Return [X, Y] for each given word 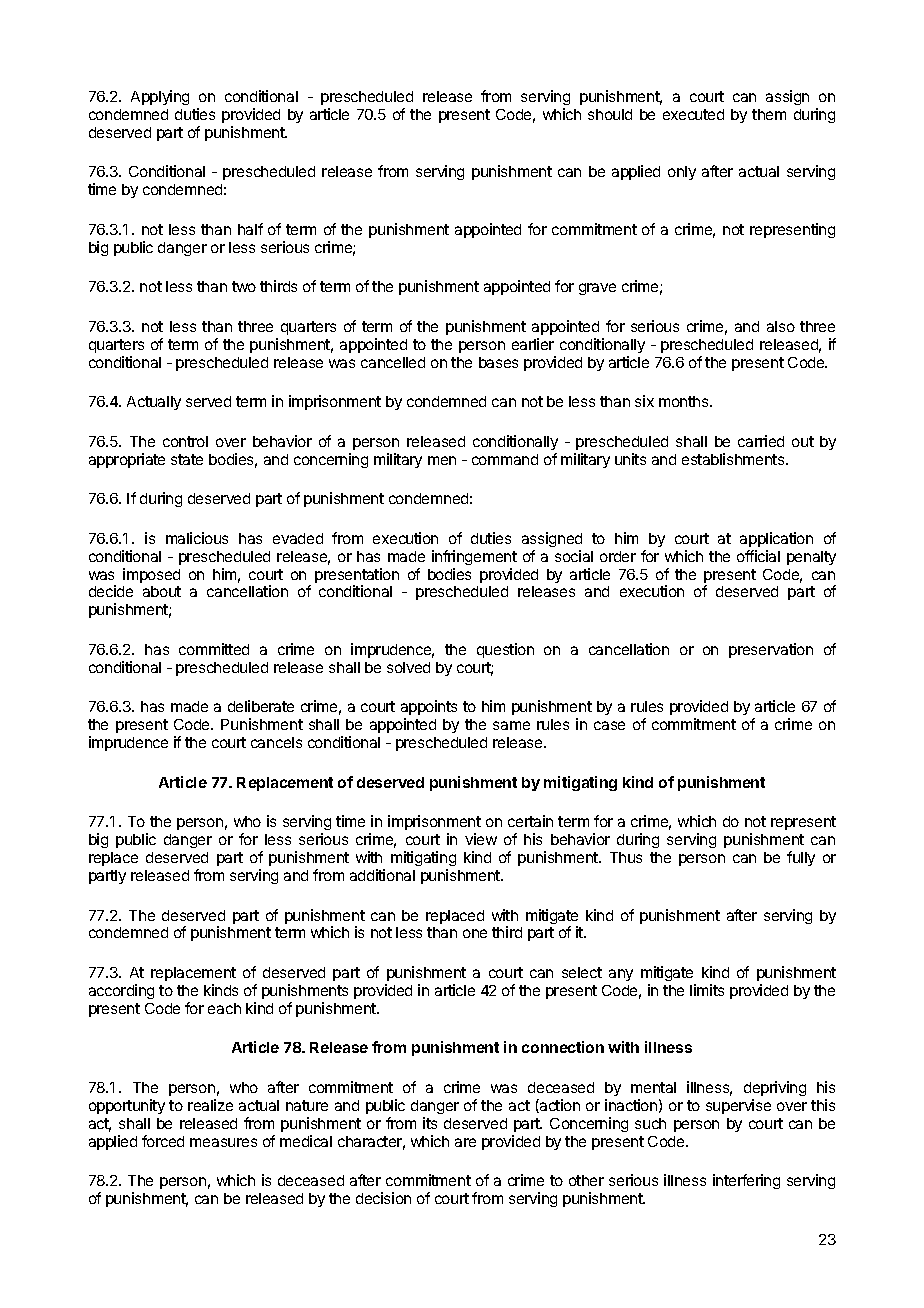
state [187, 459]
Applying [160, 97]
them [769, 114]
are [465, 1142]
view [481, 839]
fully [801, 858]
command [505, 459]
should [610, 114]
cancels [276, 742]
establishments [734, 459]
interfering [746, 1181]
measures [223, 1142]
